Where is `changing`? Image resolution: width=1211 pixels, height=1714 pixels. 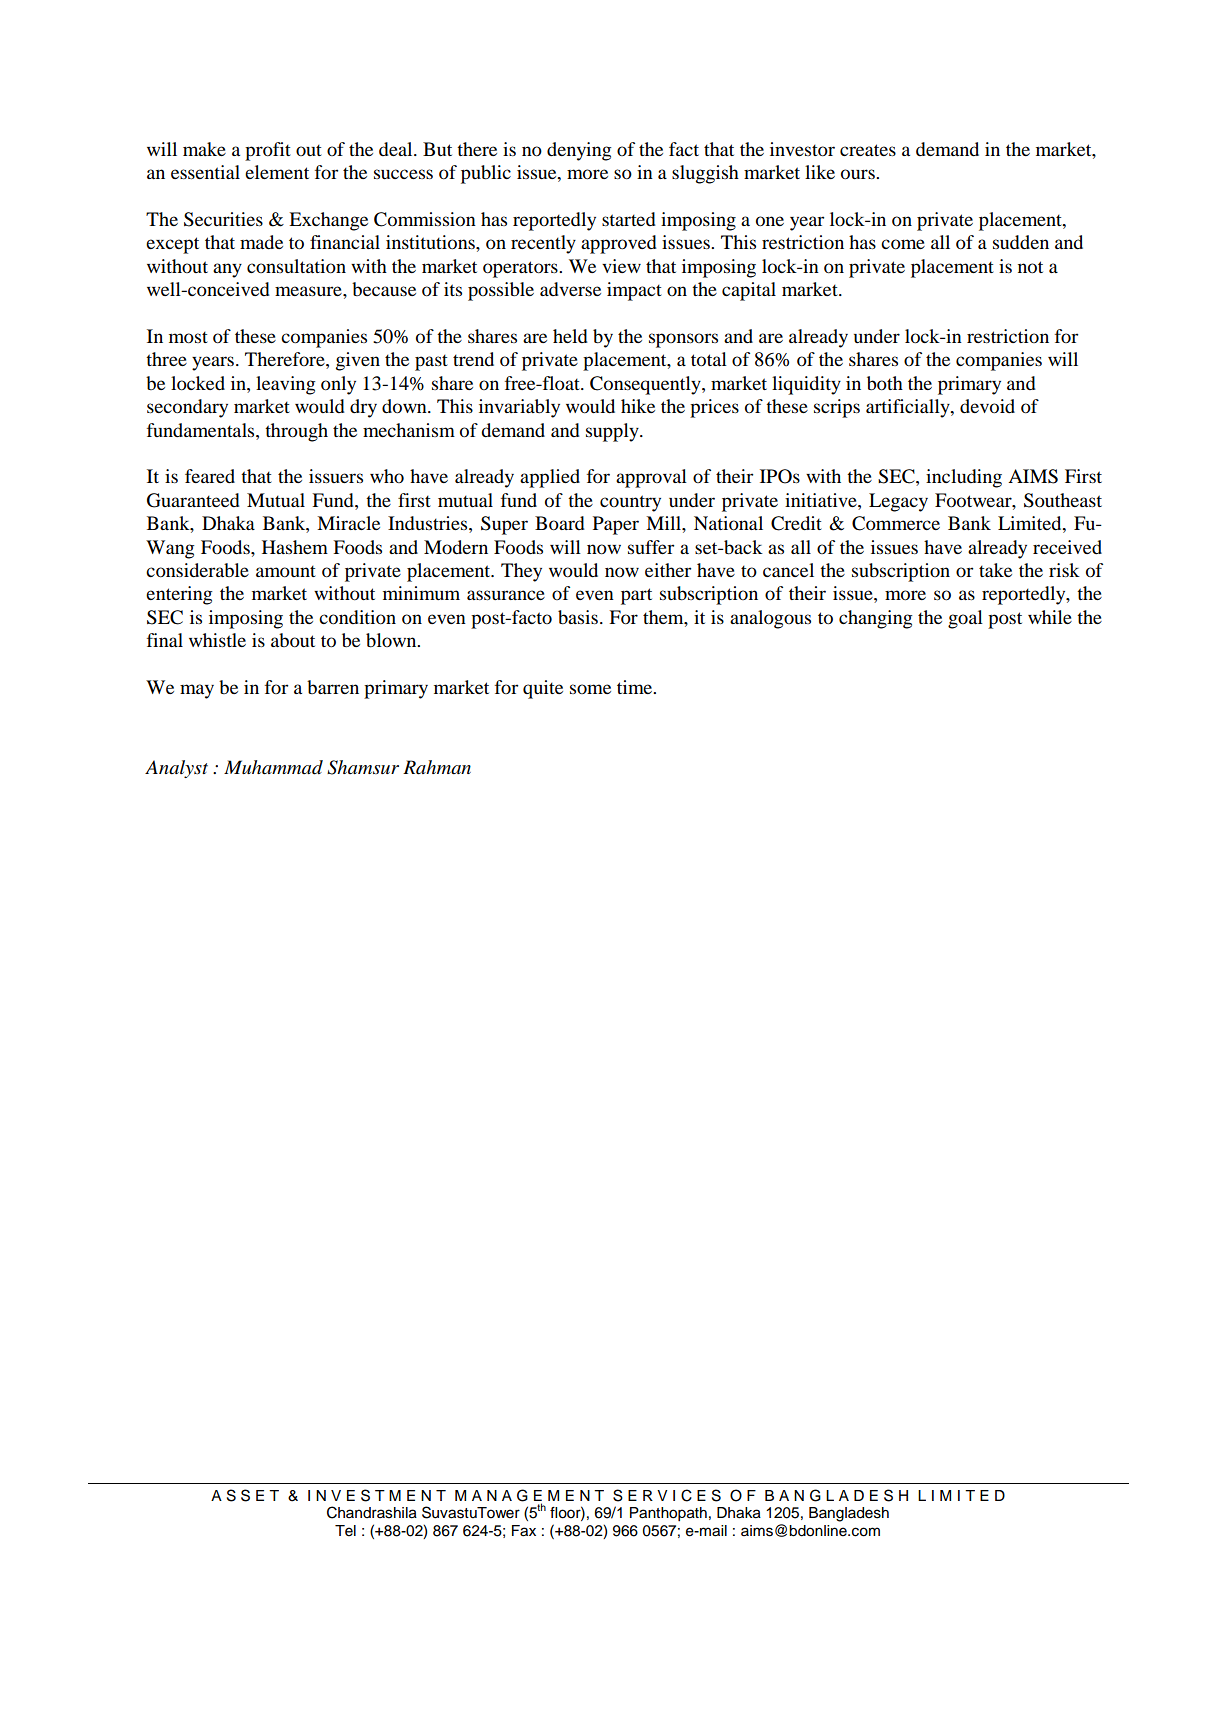 changing is located at coordinates (875, 619).
